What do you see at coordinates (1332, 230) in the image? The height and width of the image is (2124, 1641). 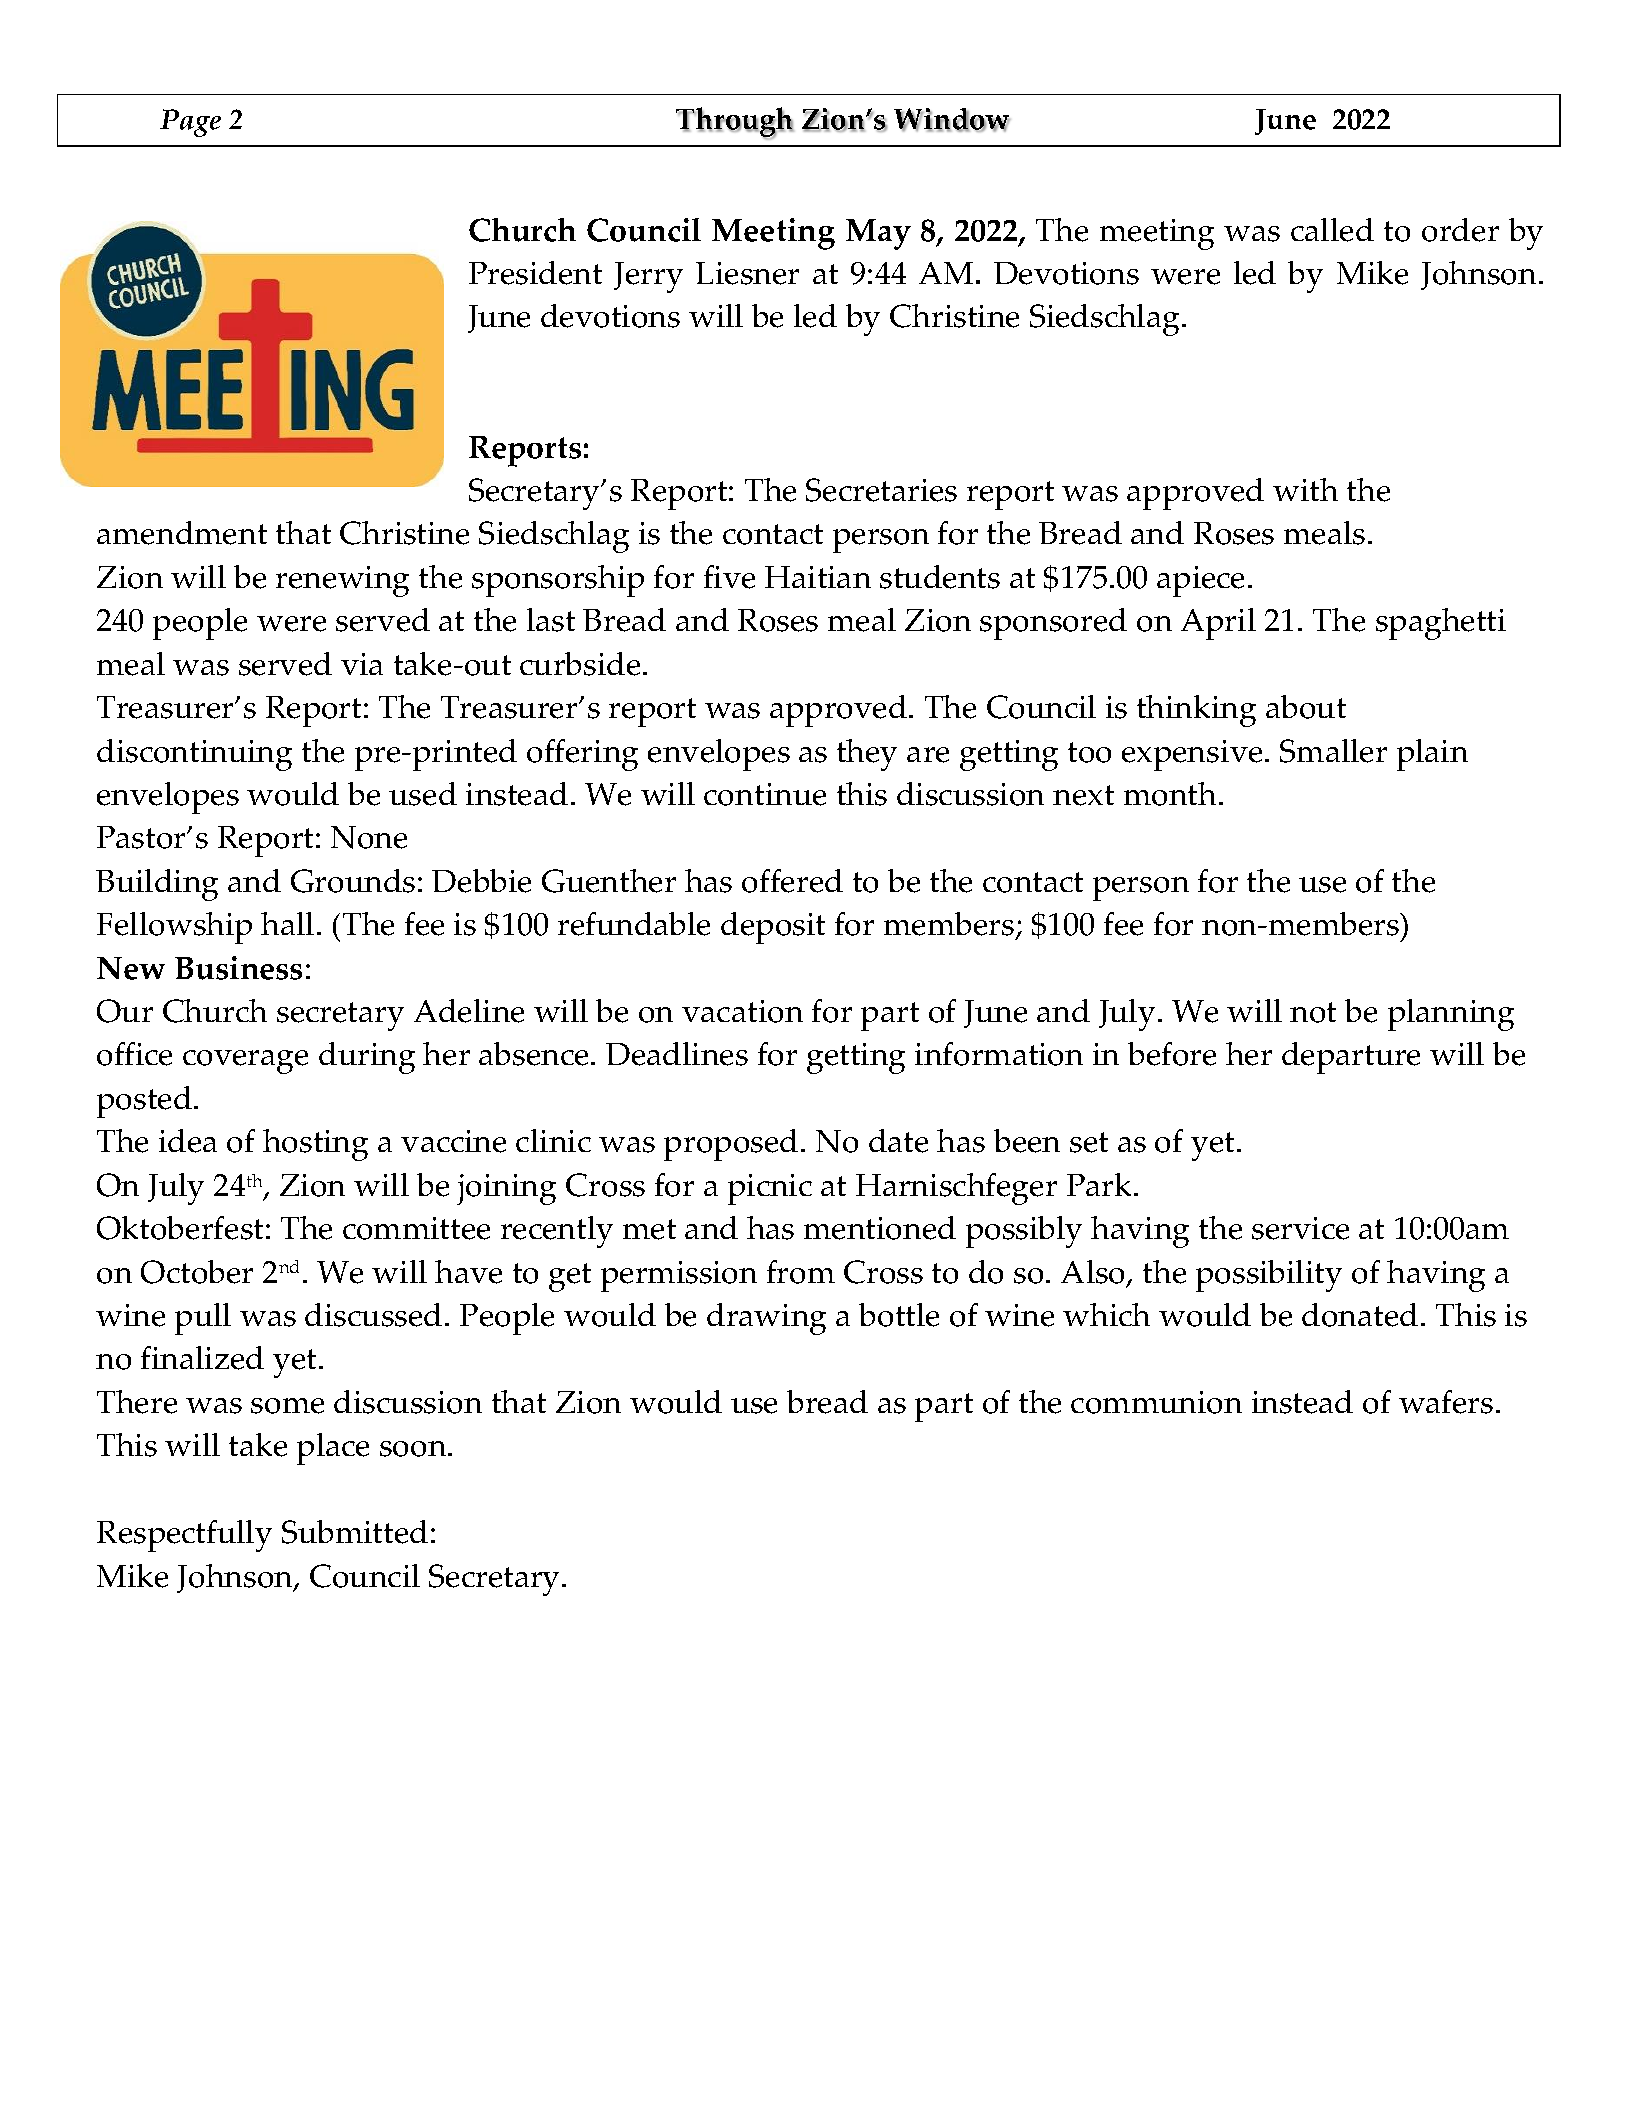 I see `called` at bounding box center [1332, 230].
